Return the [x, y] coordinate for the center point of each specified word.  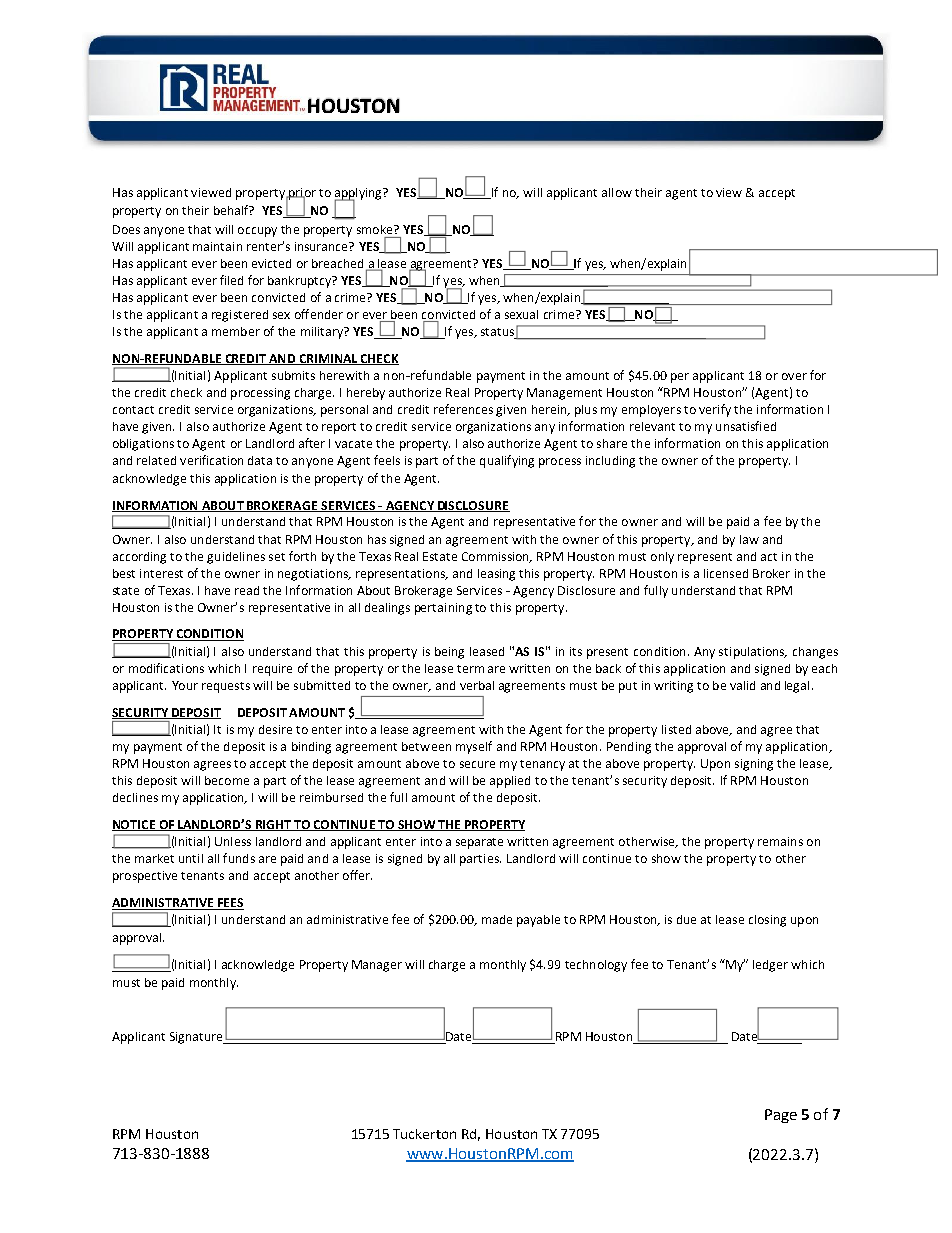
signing [754, 765]
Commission [497, 557]
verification [211, 460]
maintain [217, 246]
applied [510, 782]
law [749, 539]
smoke [376, 229]
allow [617, 192]
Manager [377, 966]
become [227, 780]
